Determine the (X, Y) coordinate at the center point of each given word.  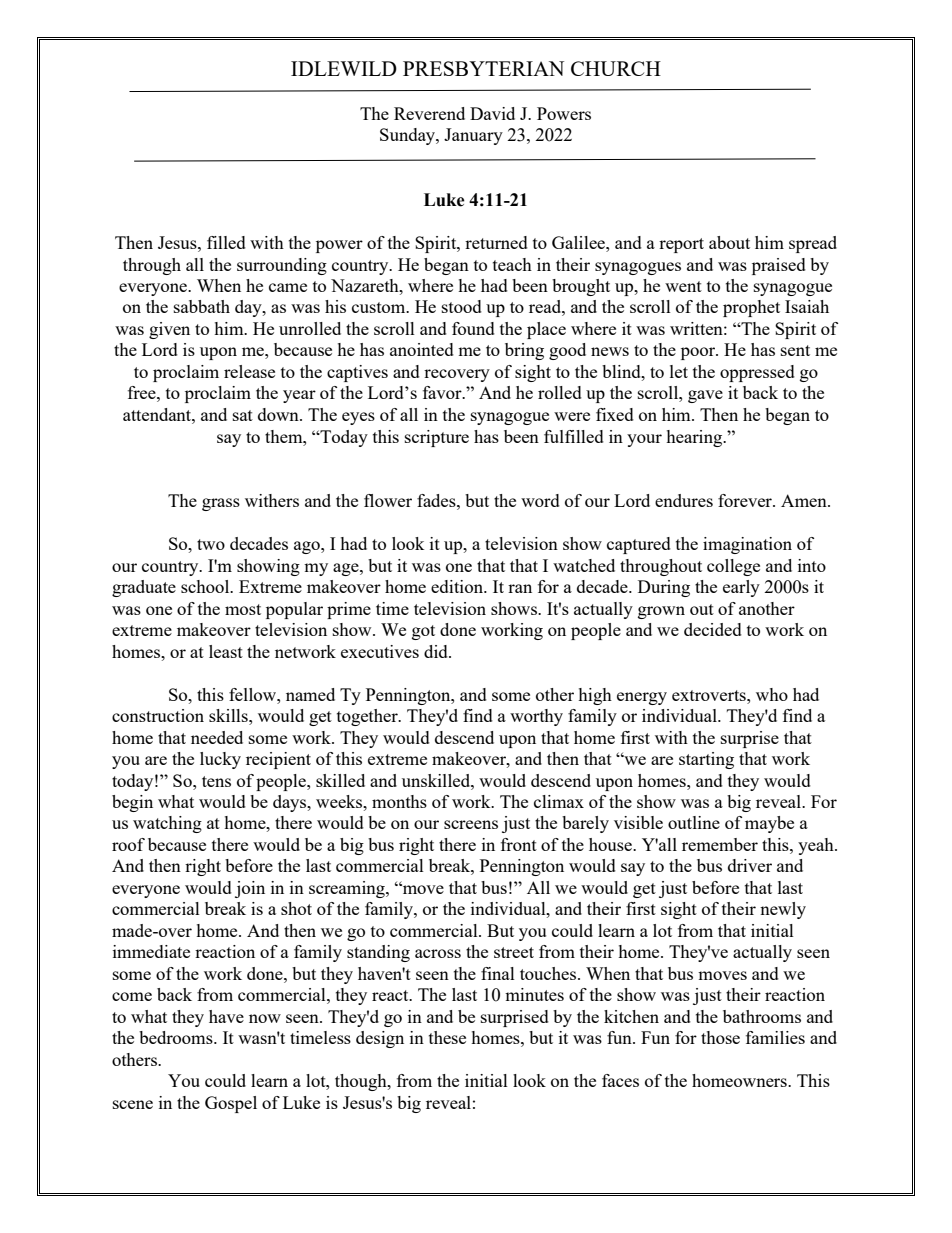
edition (458, 586)
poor (699, 353)
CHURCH (616, 68)
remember (720, 844)
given (169, 330)
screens (471, 824)
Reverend (429, 113)
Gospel (231, 1104)
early (741, 588)
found (473, 328)
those (720, 1037)
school (206, 586)
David (492, 113)
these (447, 1037)
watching (167, 824)
